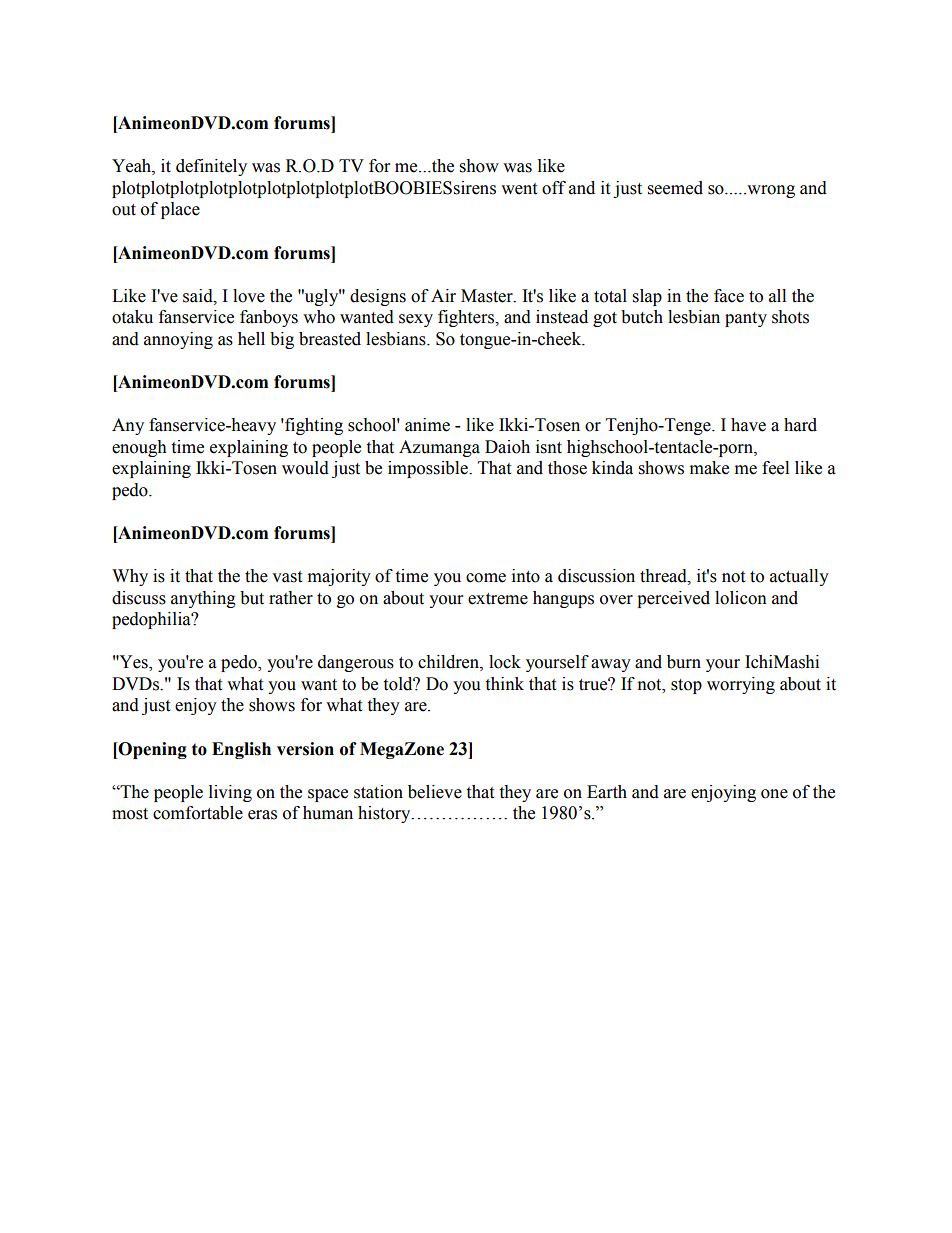  Describe the element at coordinates (439, 448) in the screenshot. I see `Azumanga` at that location.
